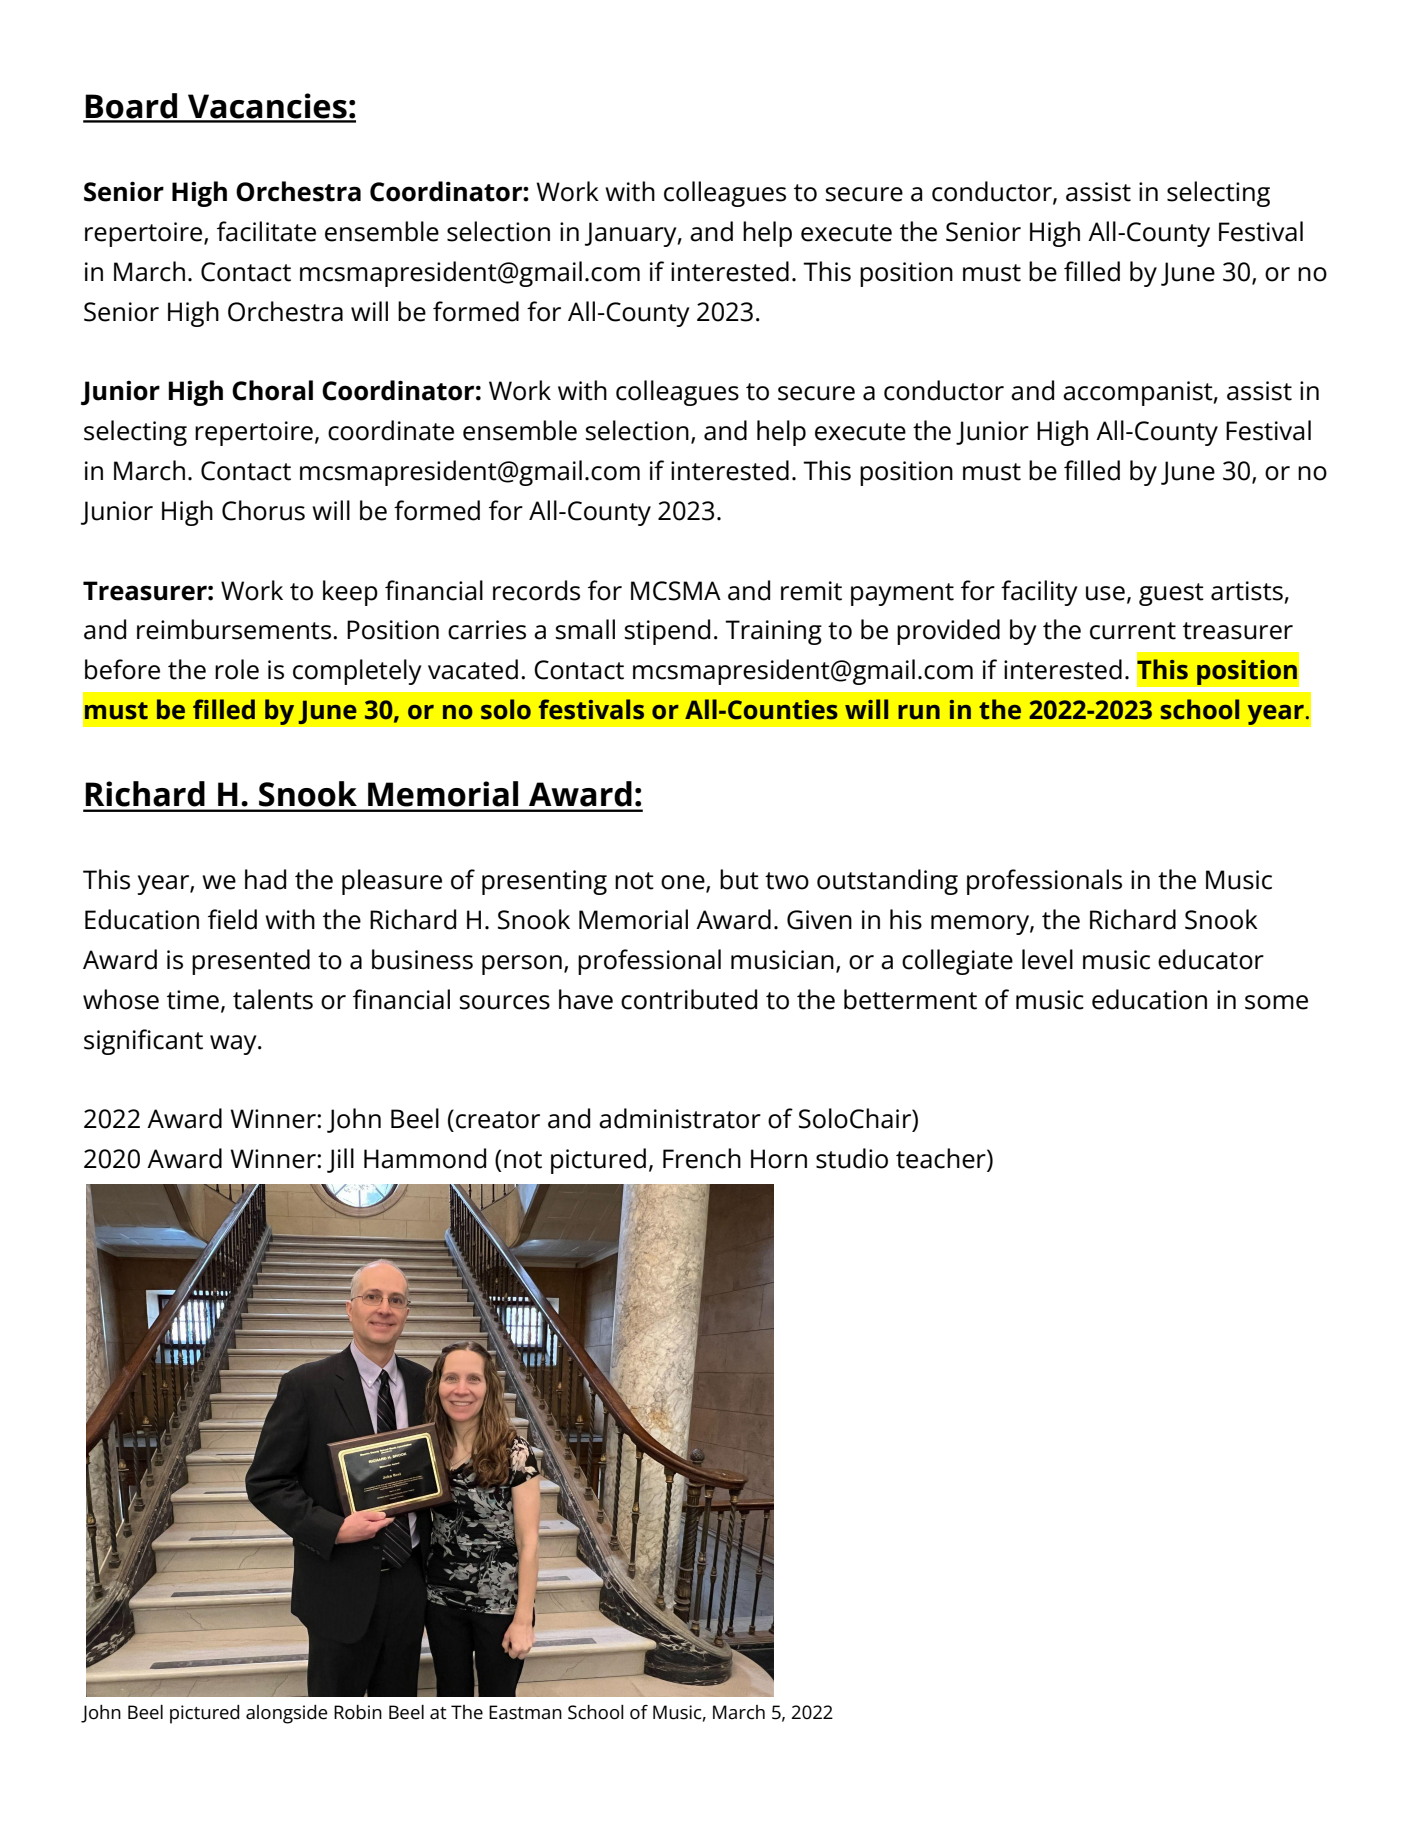 The image size is (1415, 1832). What do you see at coordinates (266, 231) in the page?
I see `facilitate` at bounding box center [266, 231].
